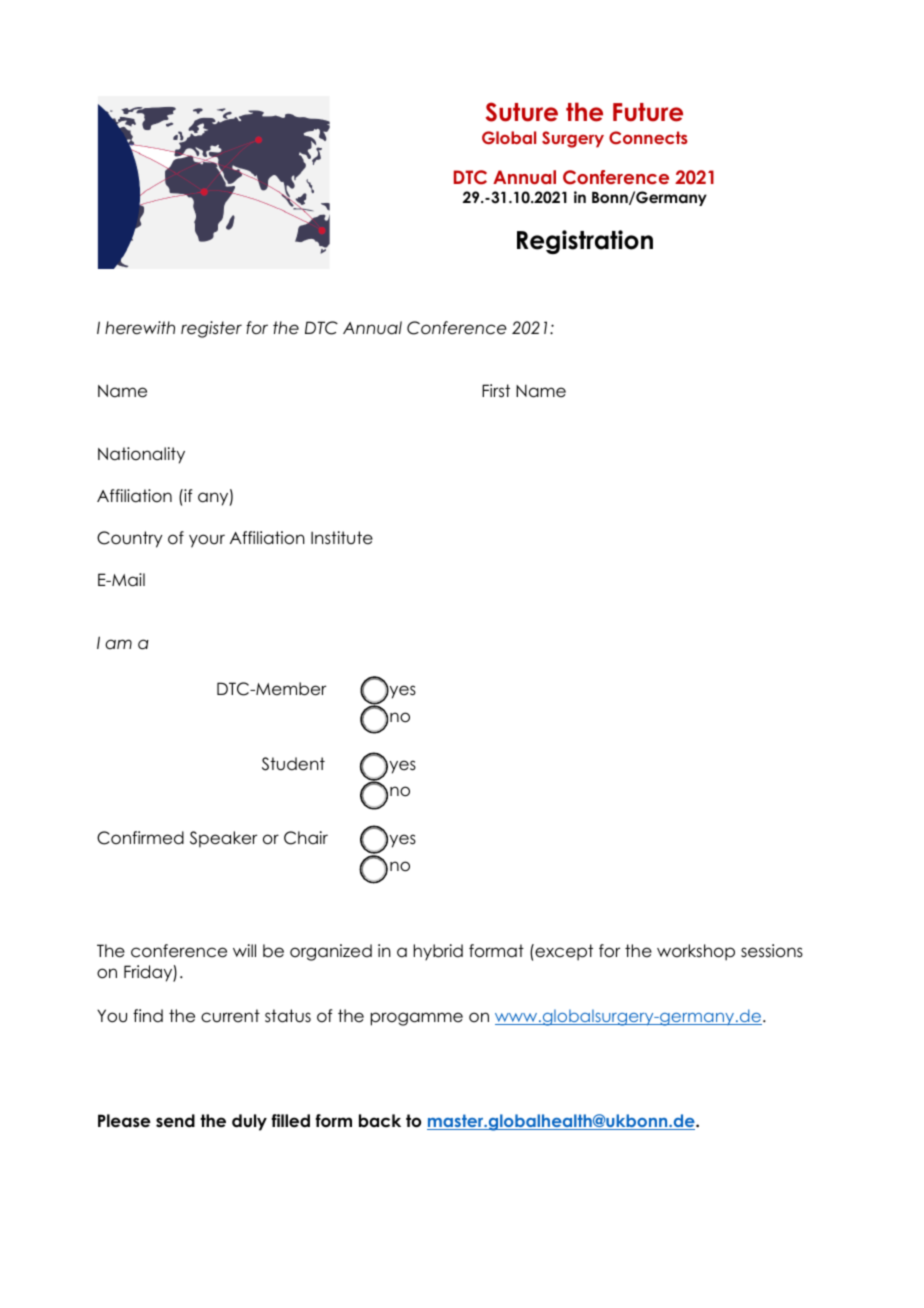  Describe the element at coordinates (522, 112) in the image. I see `Suture` at that location.
